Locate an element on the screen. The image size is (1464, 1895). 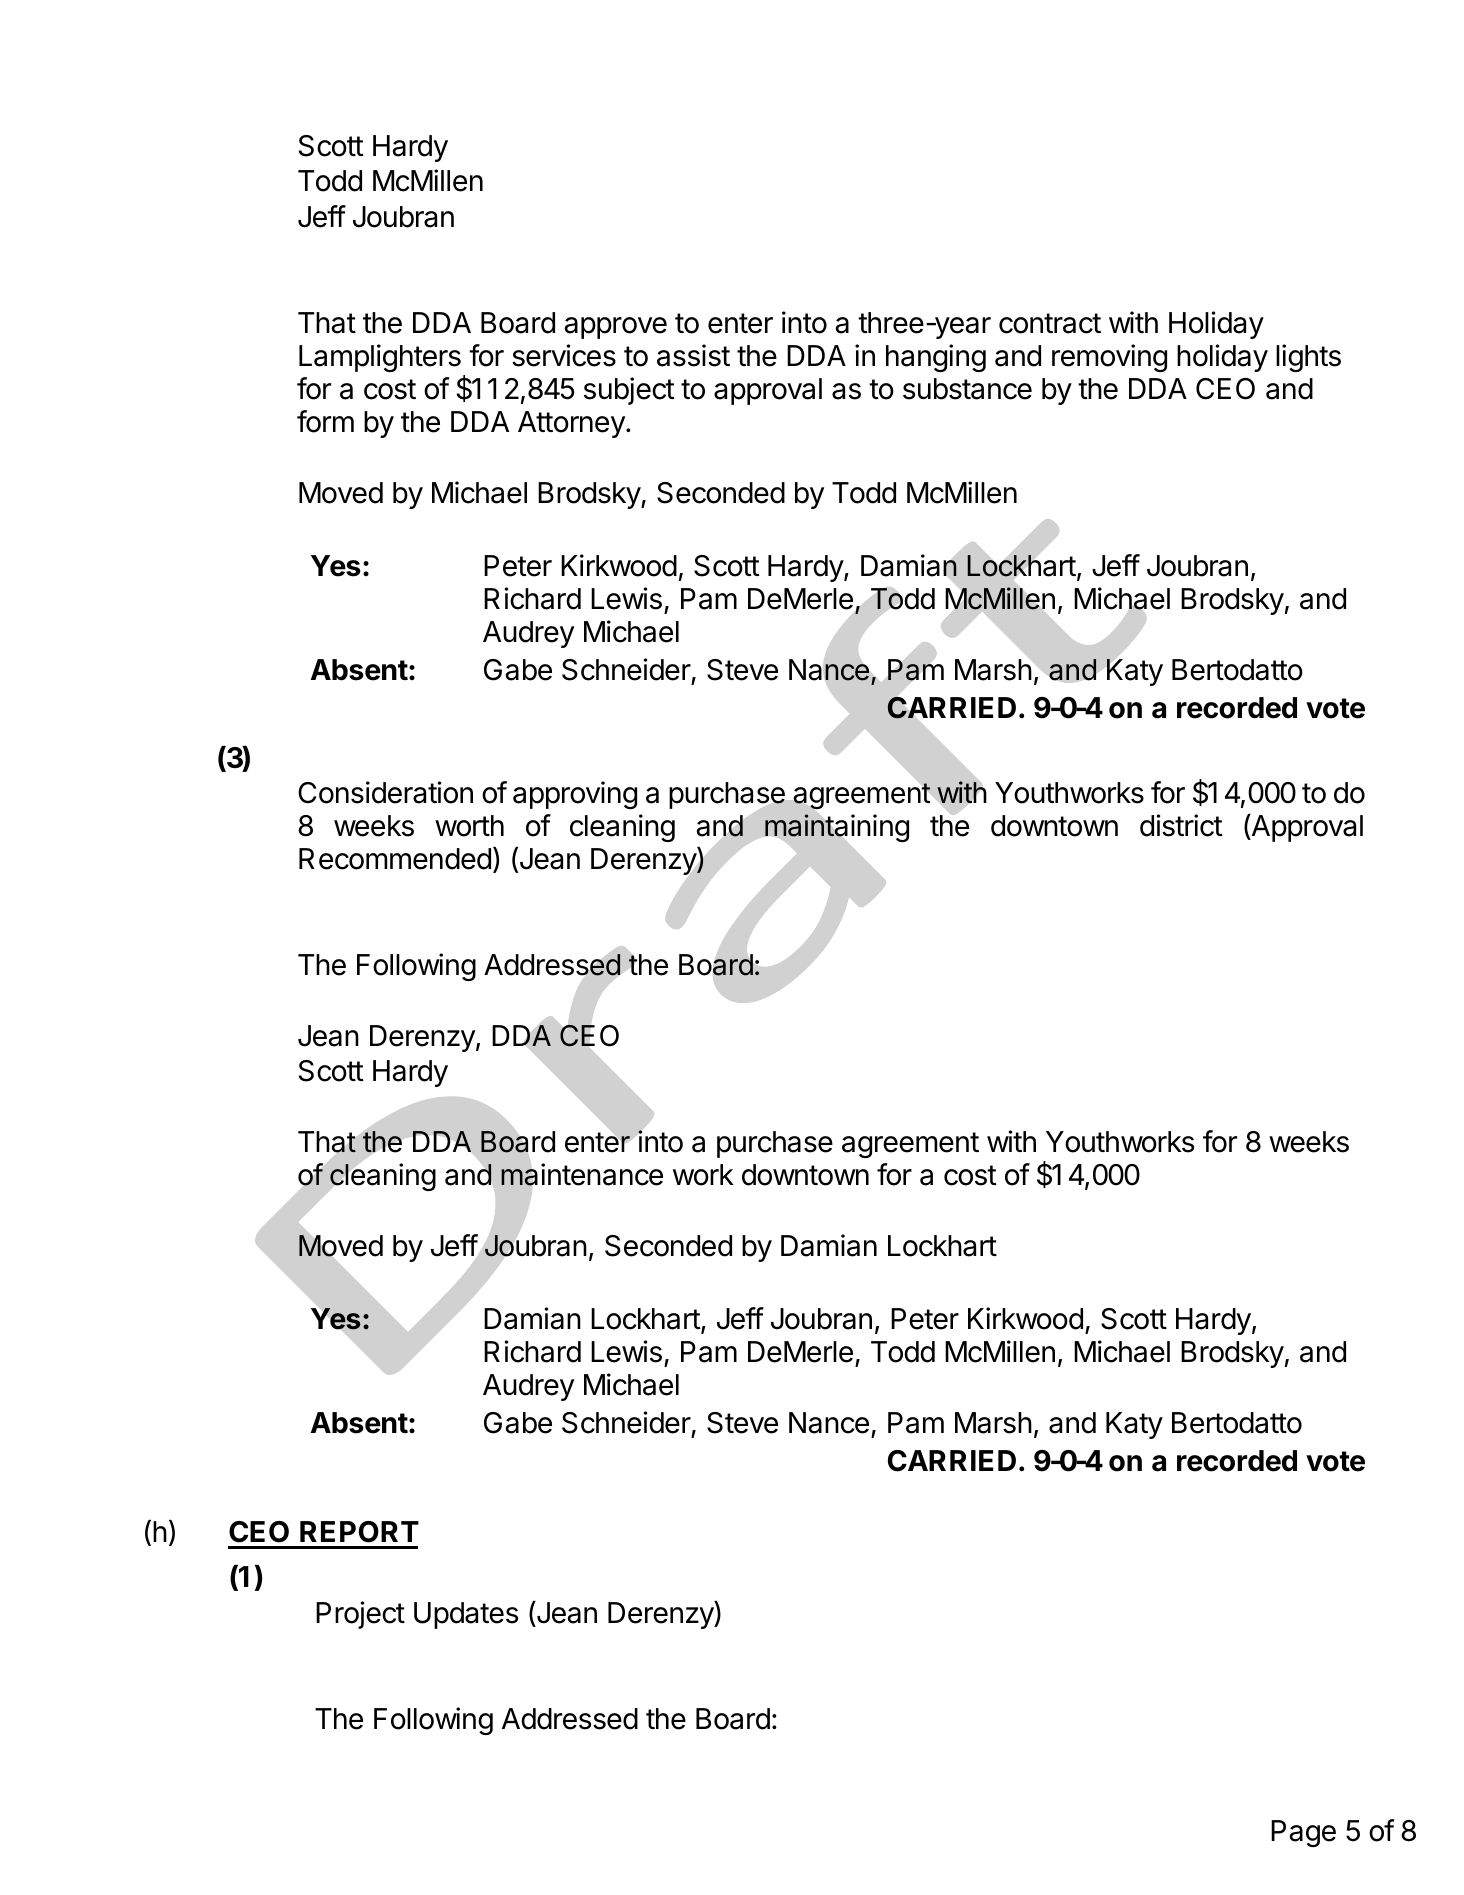
Recommended is located at coordinates (395, 859).
